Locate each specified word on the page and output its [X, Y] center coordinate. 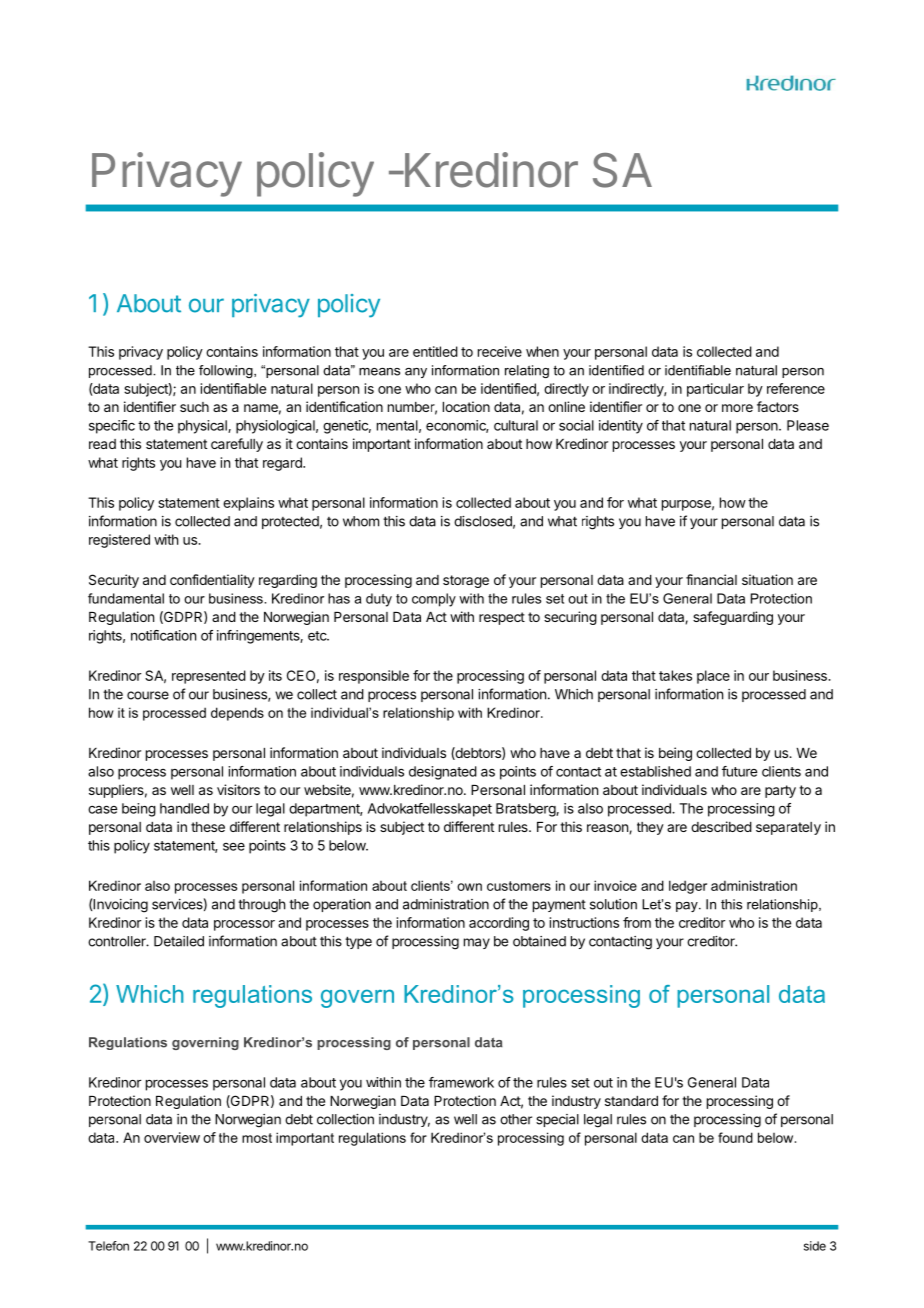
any [416, 373]
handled [184, 808]
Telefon [108, 1246]
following [227, 371]
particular [715, 390]
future [739, 771]
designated [443, 773]
